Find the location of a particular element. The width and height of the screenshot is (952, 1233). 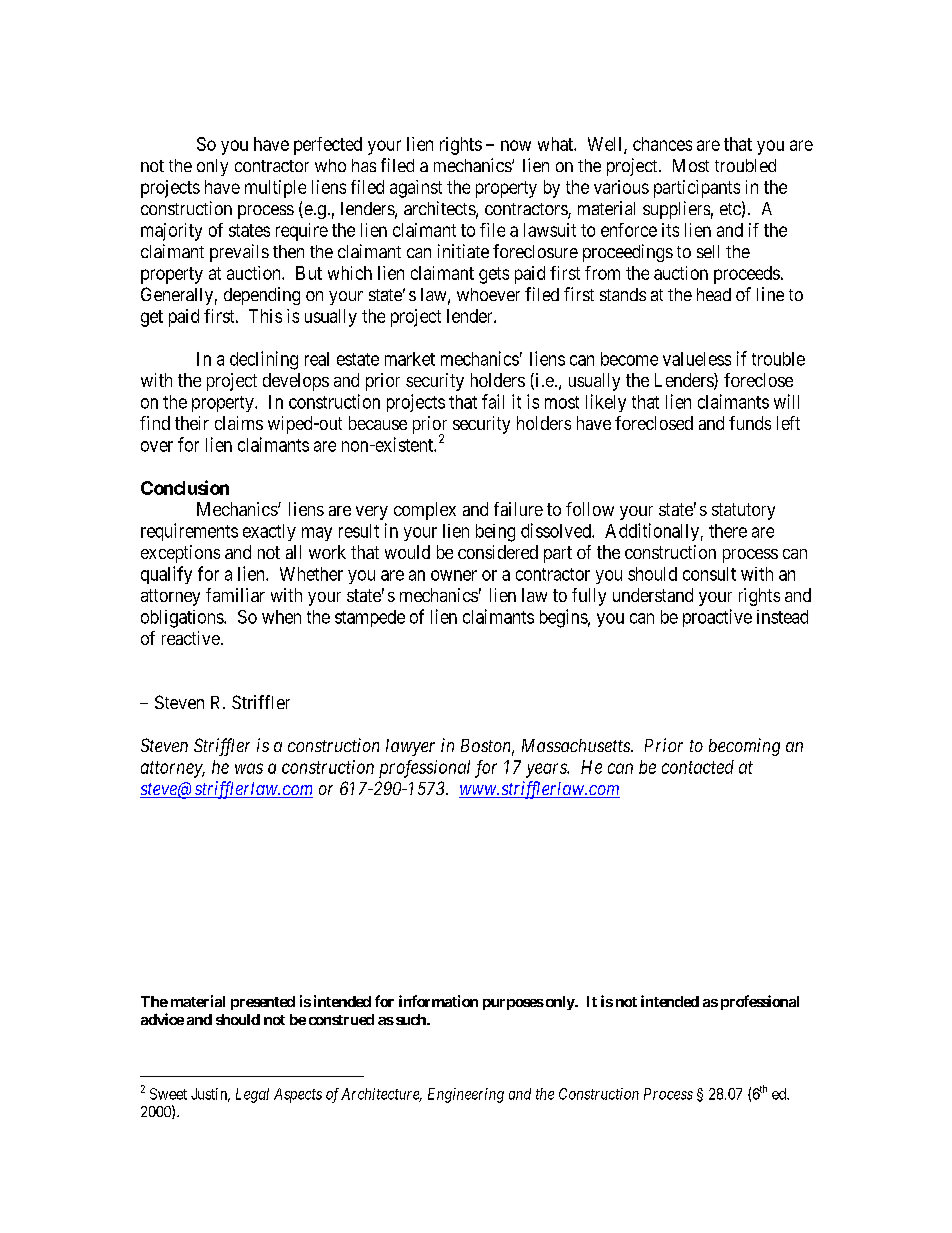

exactly is located at coordinates (269, 532).
